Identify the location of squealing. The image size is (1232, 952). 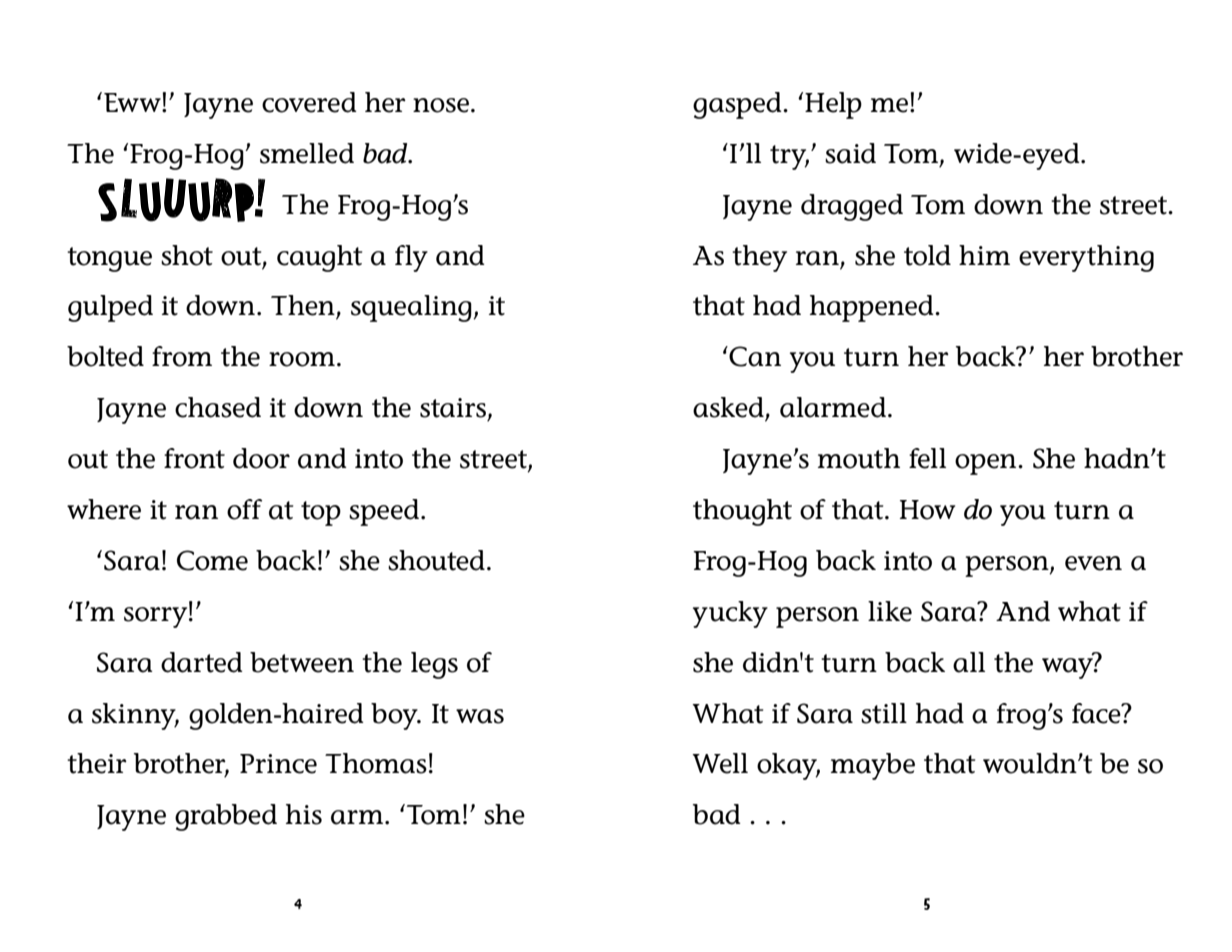
(412, 308).
